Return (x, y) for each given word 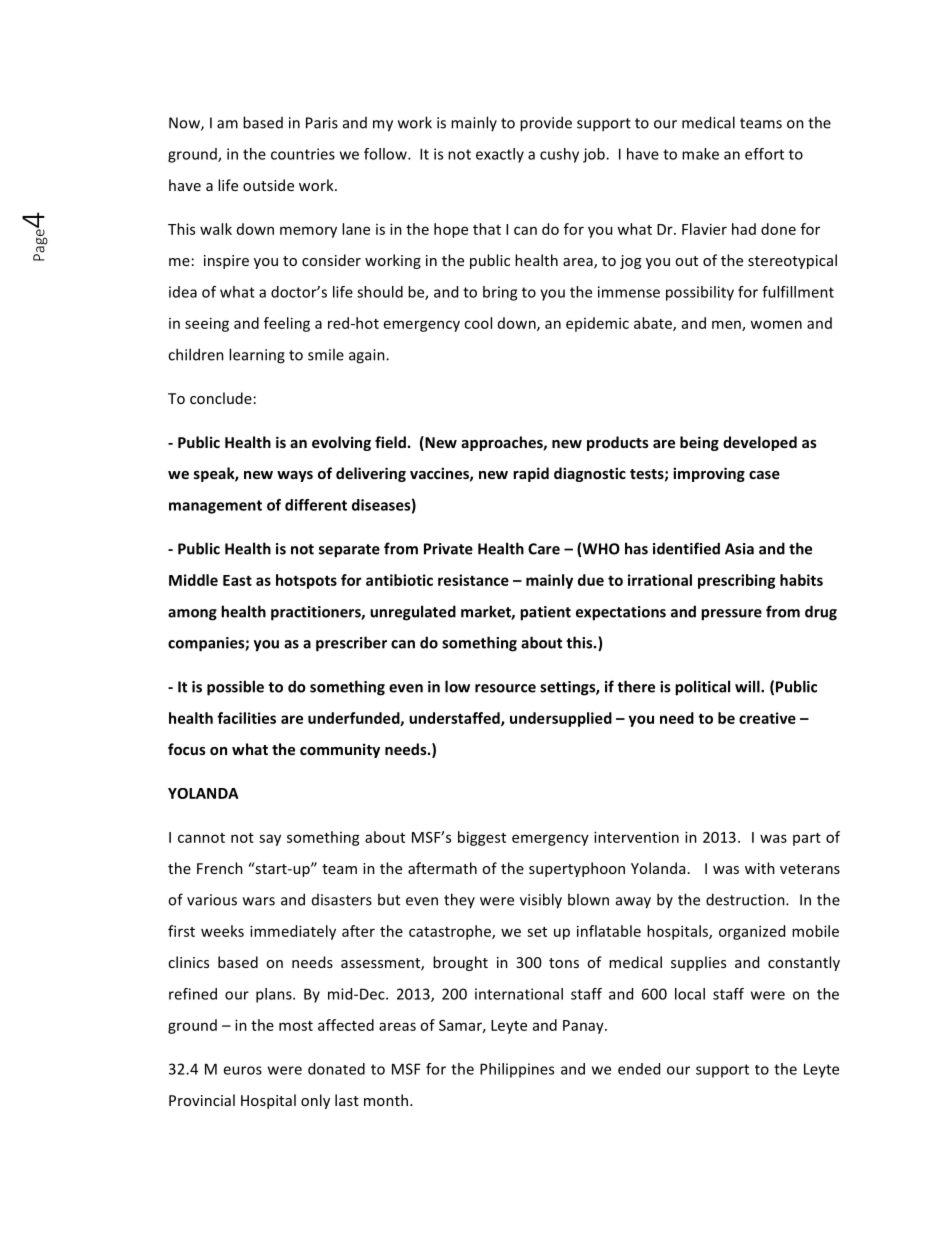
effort (764, 154)
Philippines (517, 1070)
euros (242, 1070)
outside (268, 185)
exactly (500, 155)
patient (545, 613)
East (237, 580)
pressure (731, 615)
